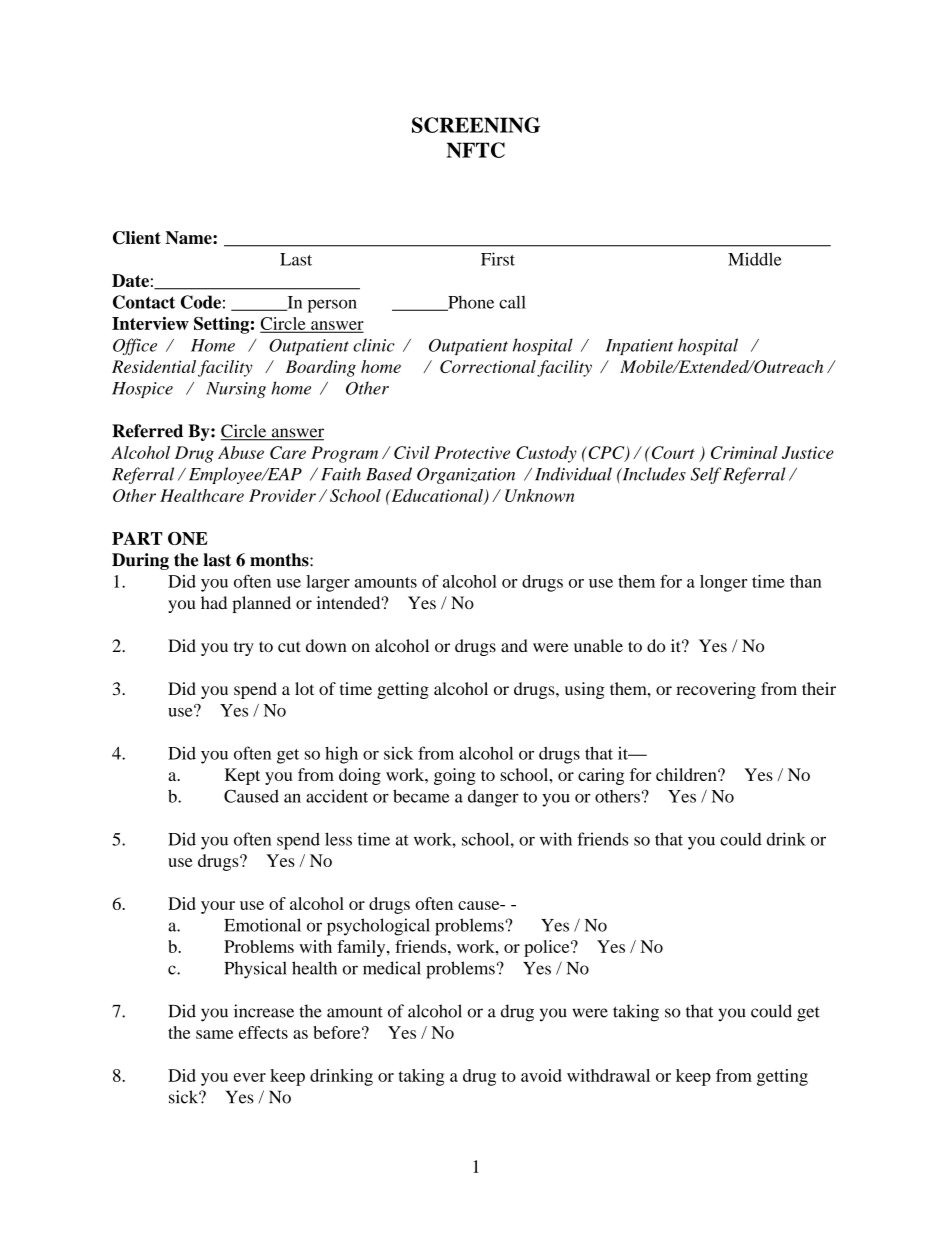 The height and width of the document is (1233, 952). What do you see at coordinates (687, 774) in the document?
I see `children` at bounding box center [687, 774].
